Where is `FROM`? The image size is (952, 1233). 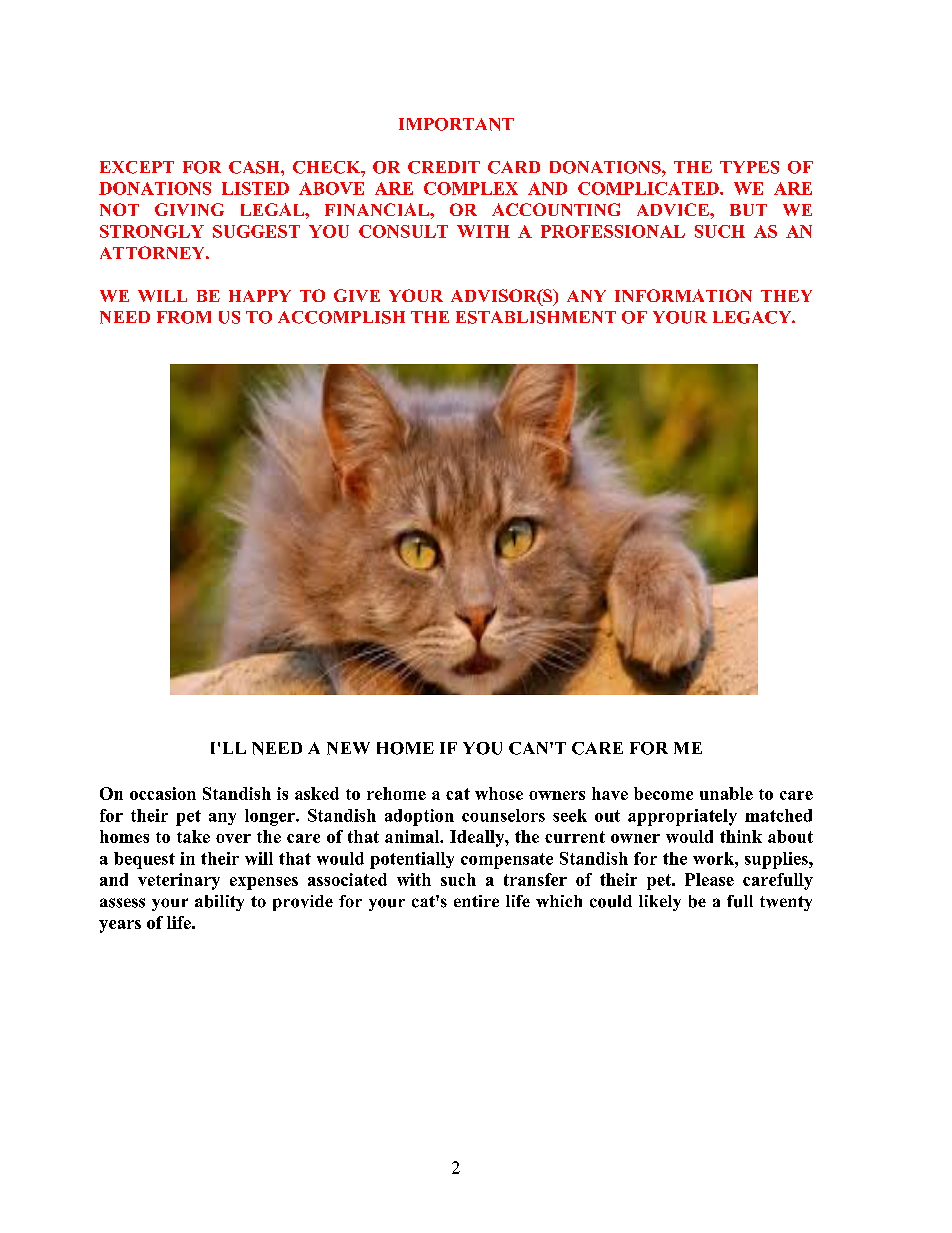 FROM is located at coordinates (184, 317).
